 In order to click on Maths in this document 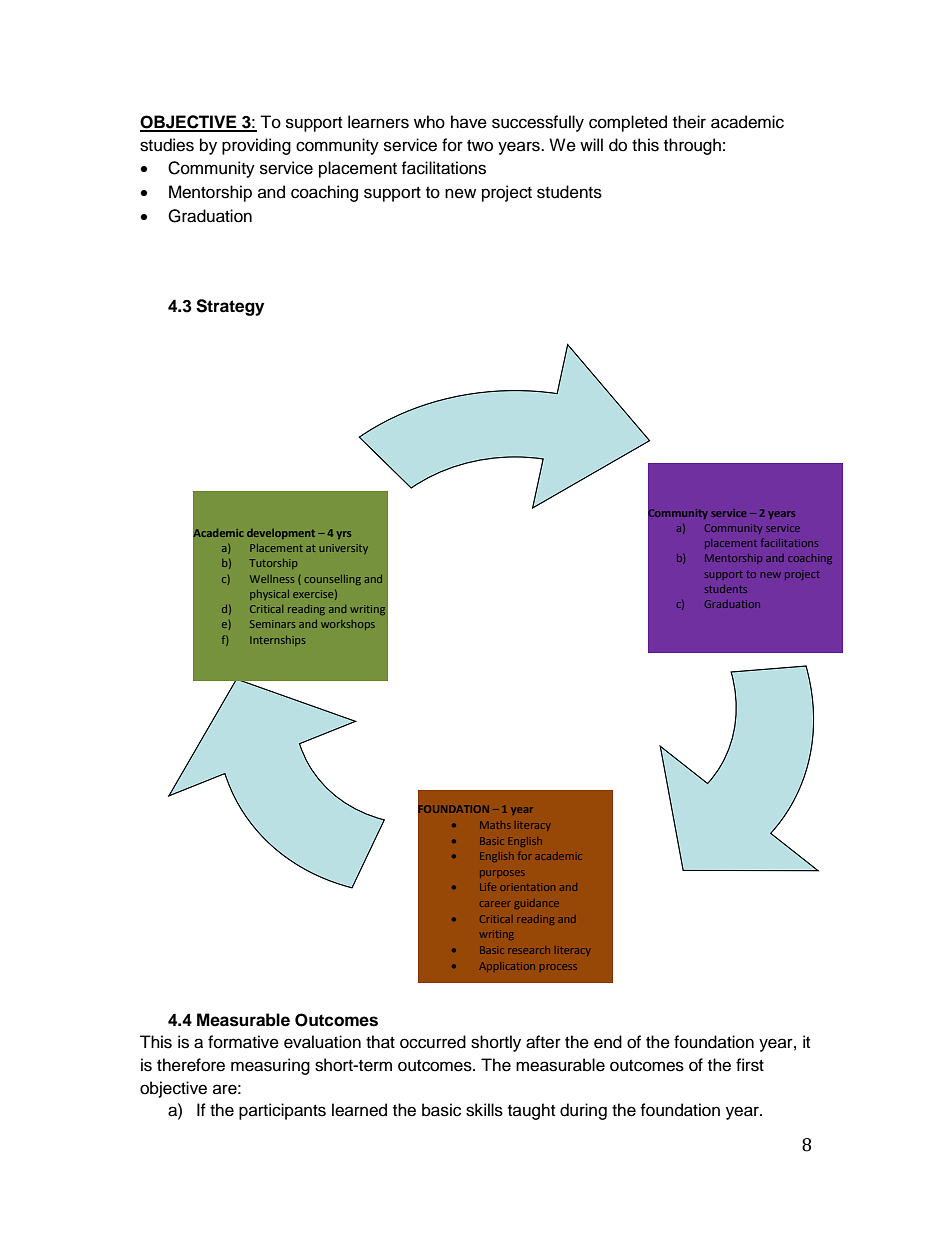, I will do `click(495, 825)`.
